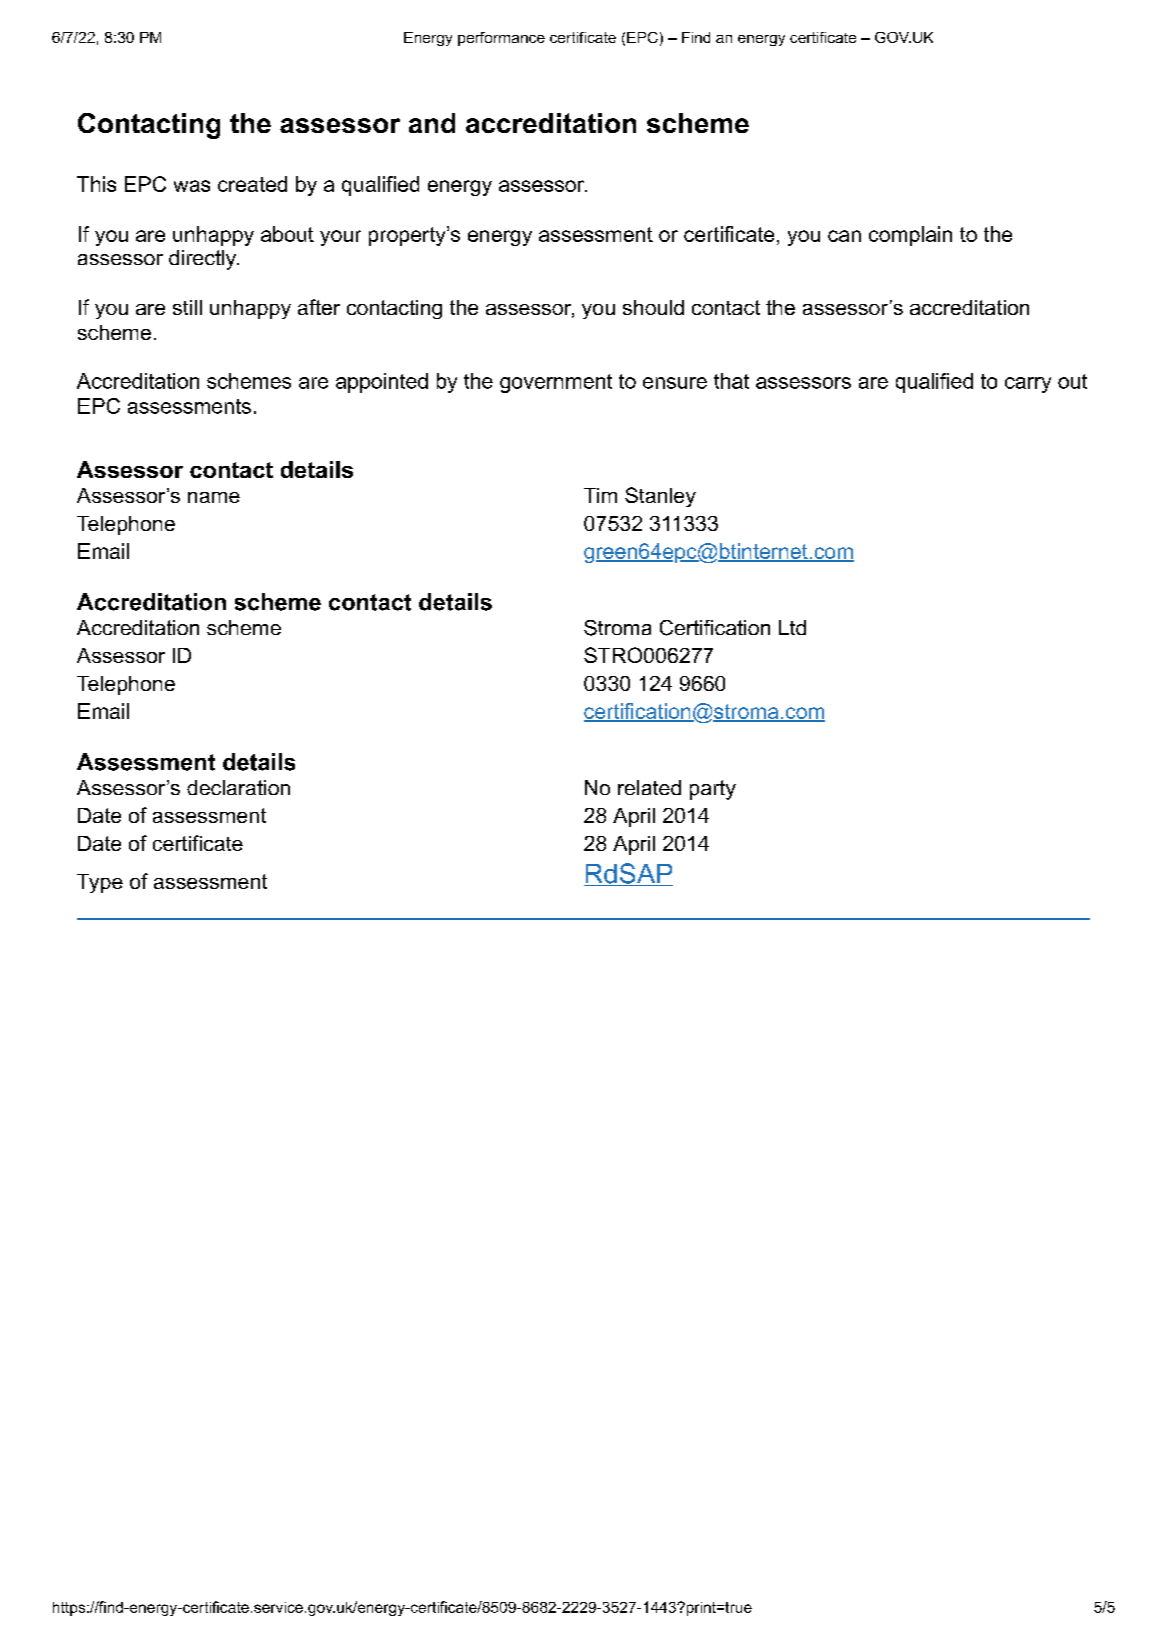  What do you see at coordinates (713, 790) in the screenshot?
I see `party` at bounding box center [713, 790].
